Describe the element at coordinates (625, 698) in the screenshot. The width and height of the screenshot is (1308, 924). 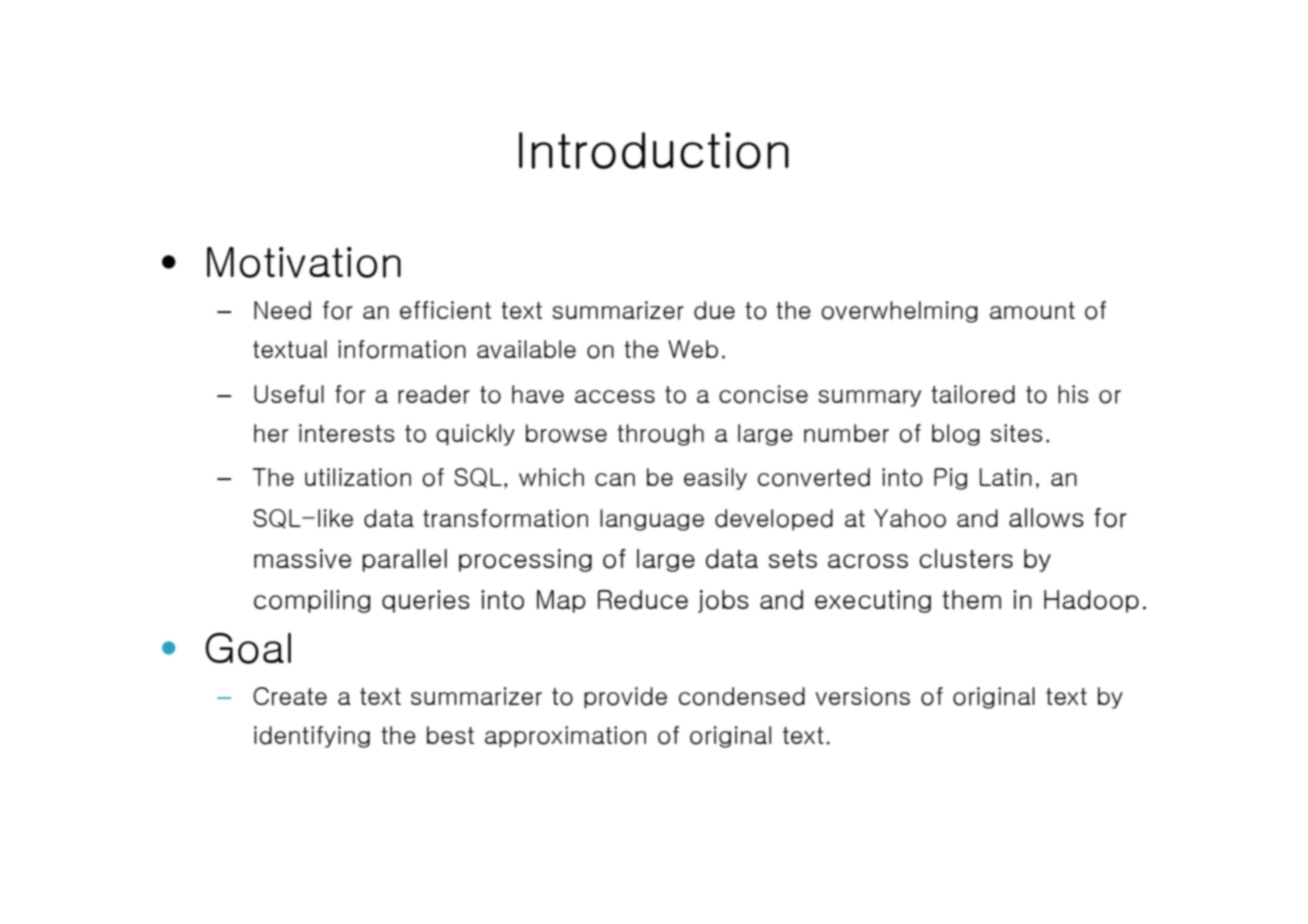
I see `provide` at that location.
